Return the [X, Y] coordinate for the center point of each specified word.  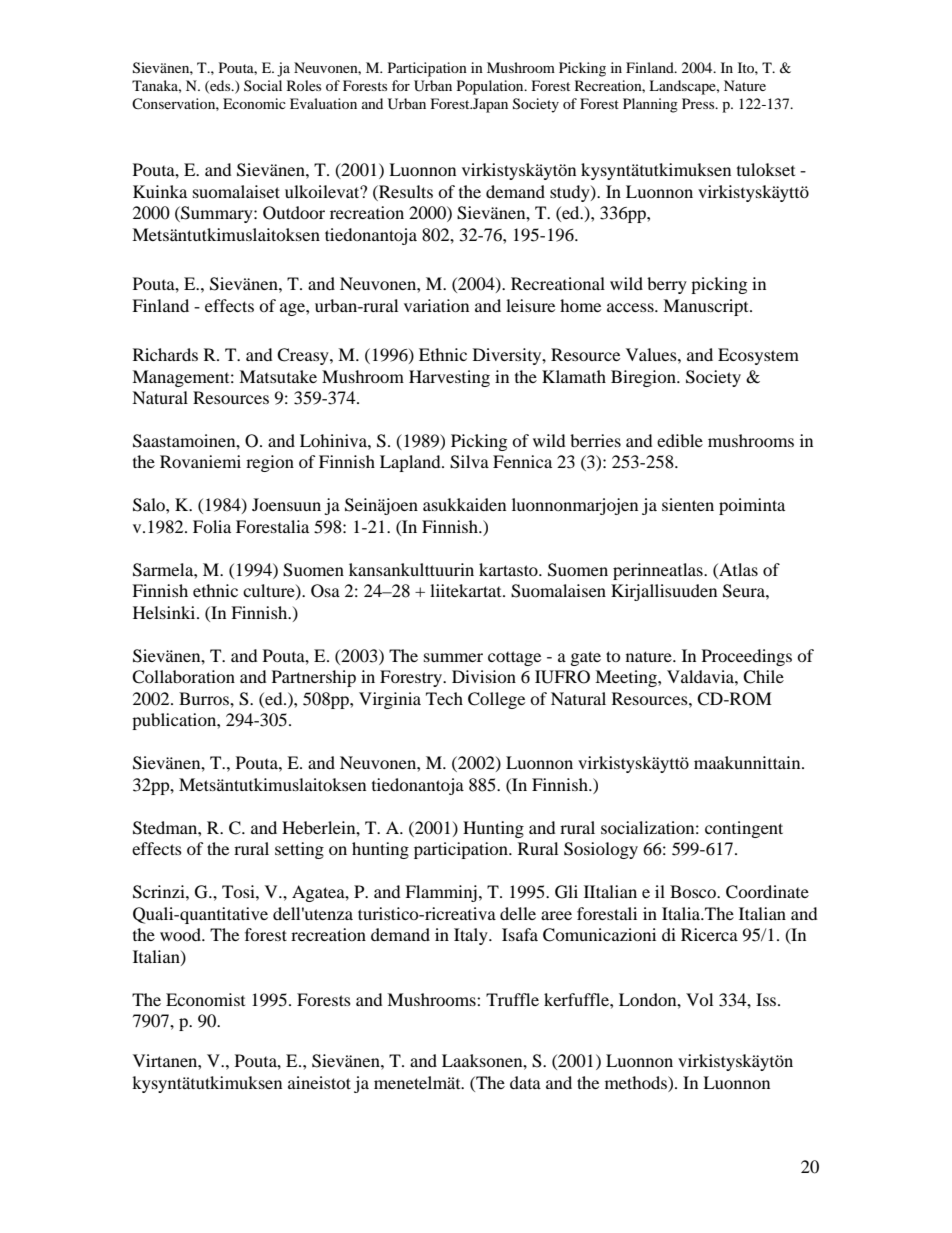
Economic [254, 103]
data [525, 1082]
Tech [444, 698]
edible [680, 440]
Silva [469, 462]
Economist [205, 999]
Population [491, 87]
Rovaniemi [200, 461]
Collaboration [183, 677]
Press [699, 103]
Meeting [627, 678]
